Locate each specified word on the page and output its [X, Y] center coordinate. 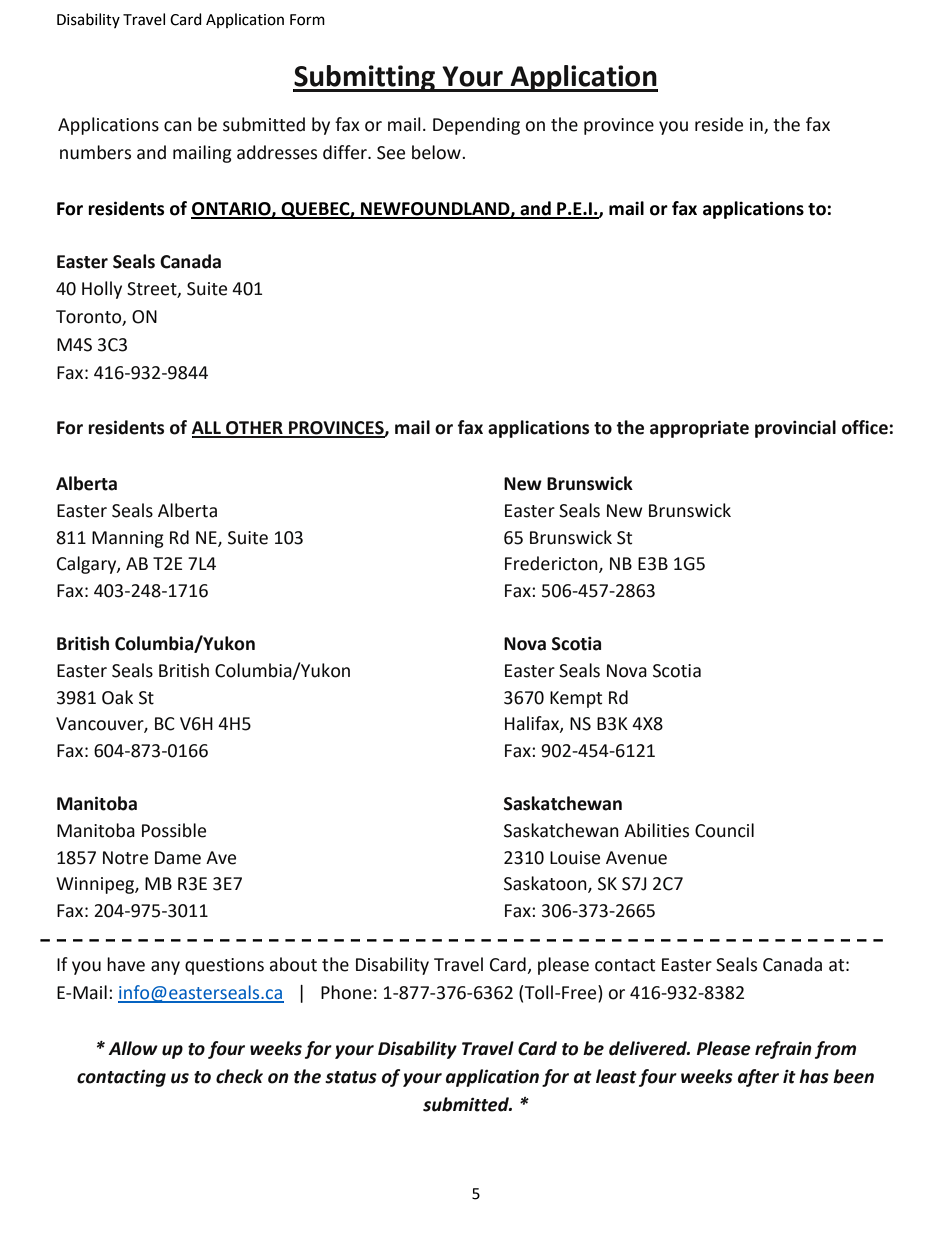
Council [724, 830]
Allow [133, 1048]
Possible [174, 830]
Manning [128, 539]
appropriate [699, 429]
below [437, 152]
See [391, 153]
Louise [575, 858]
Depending [476, 126]
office [865, 427]
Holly [102, 290]
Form [307, 20]
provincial [795, 429]
